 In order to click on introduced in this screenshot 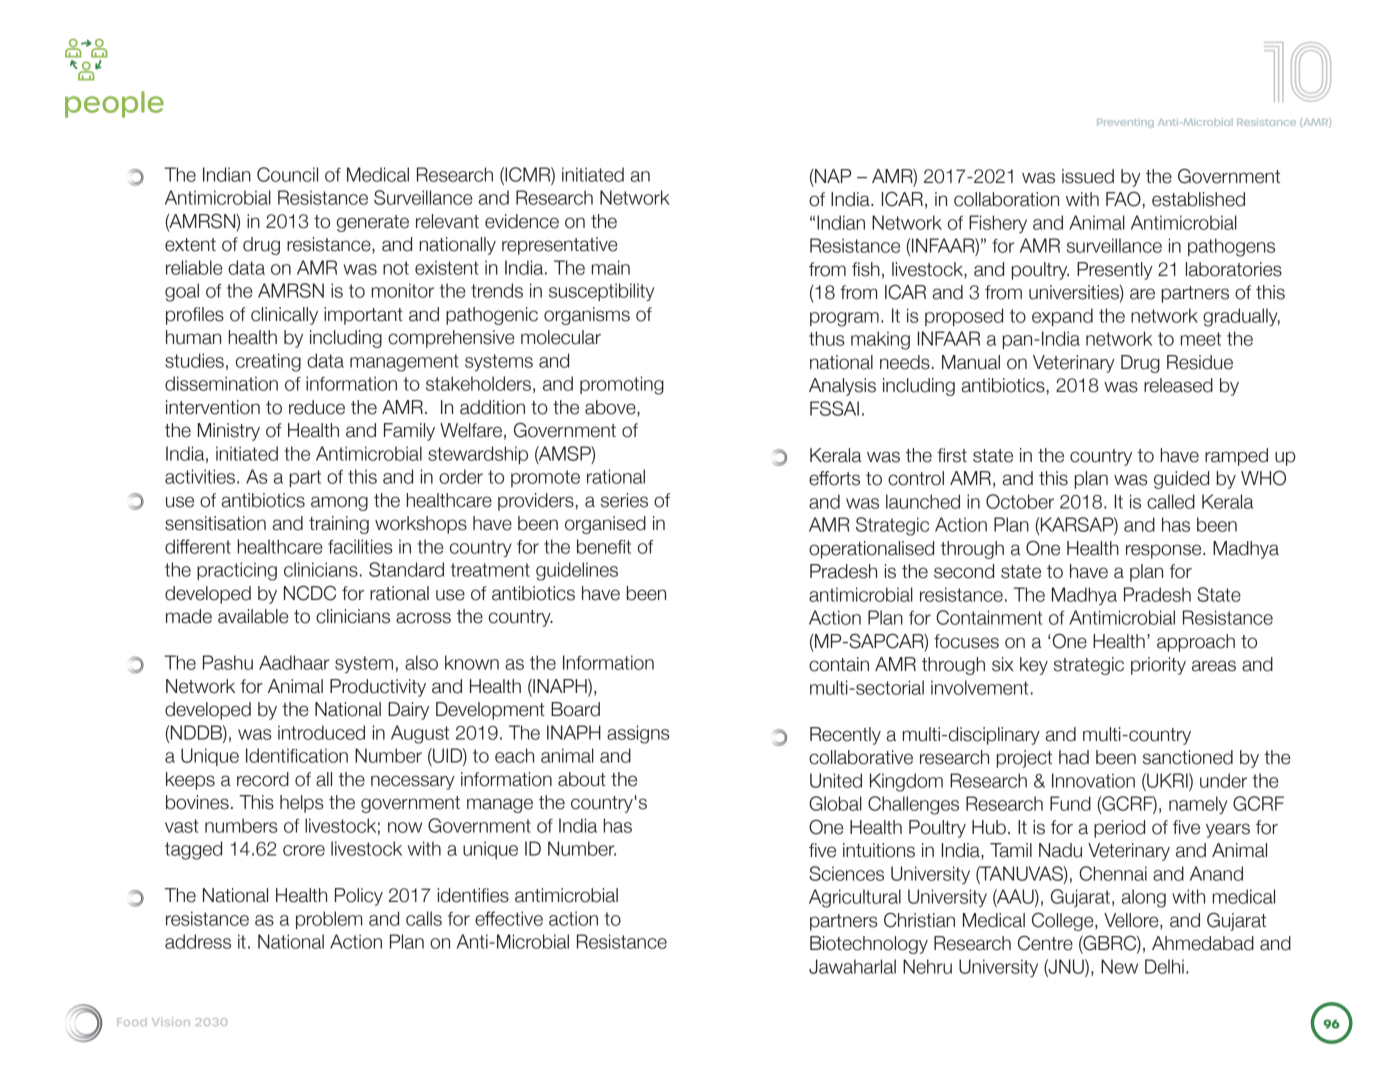, I will do `click(321, 732)`.
